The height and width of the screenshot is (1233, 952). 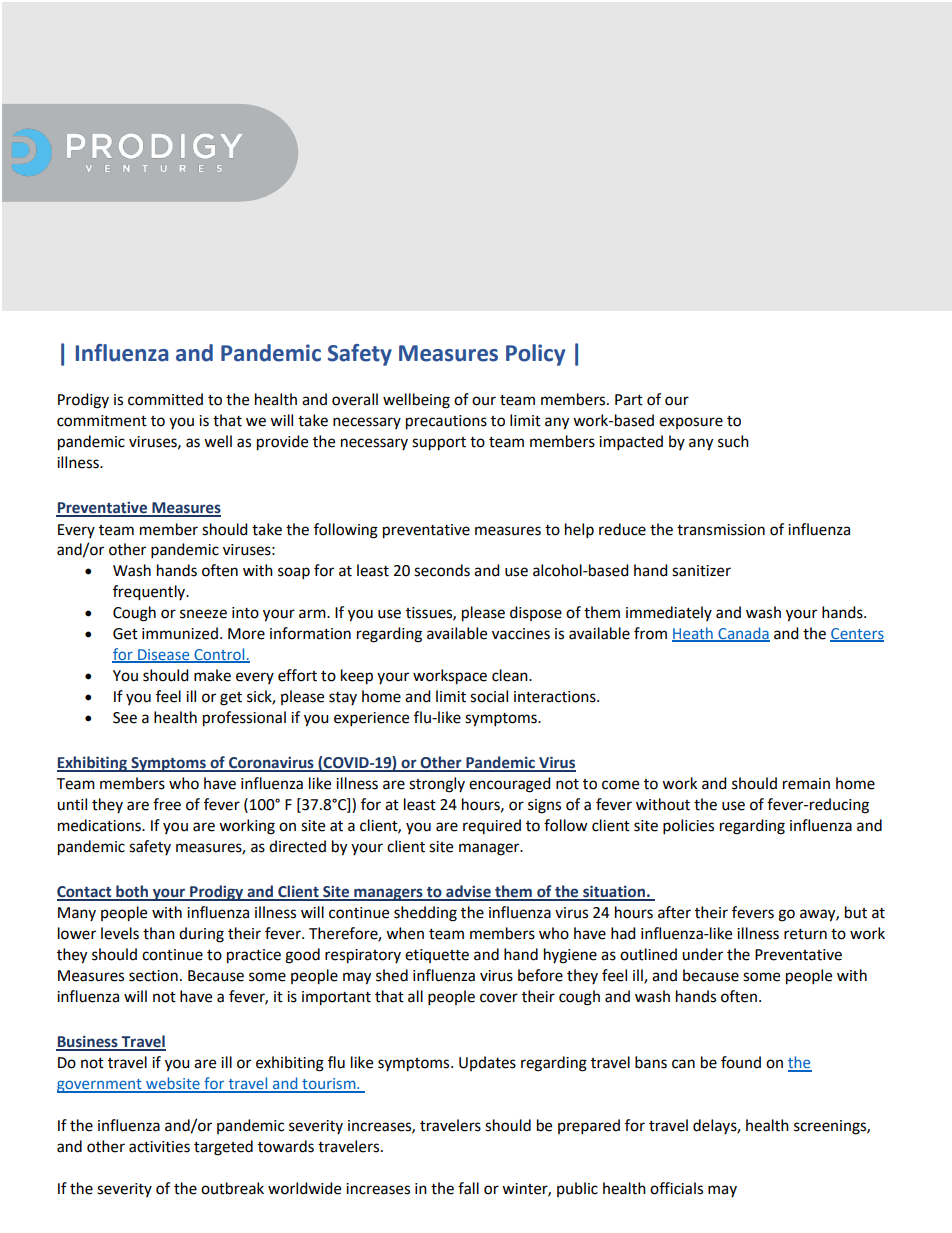 What do you see at coordinates (806, 784) in the screenshot?
I see `remain` at bounding box center [806, 784].
